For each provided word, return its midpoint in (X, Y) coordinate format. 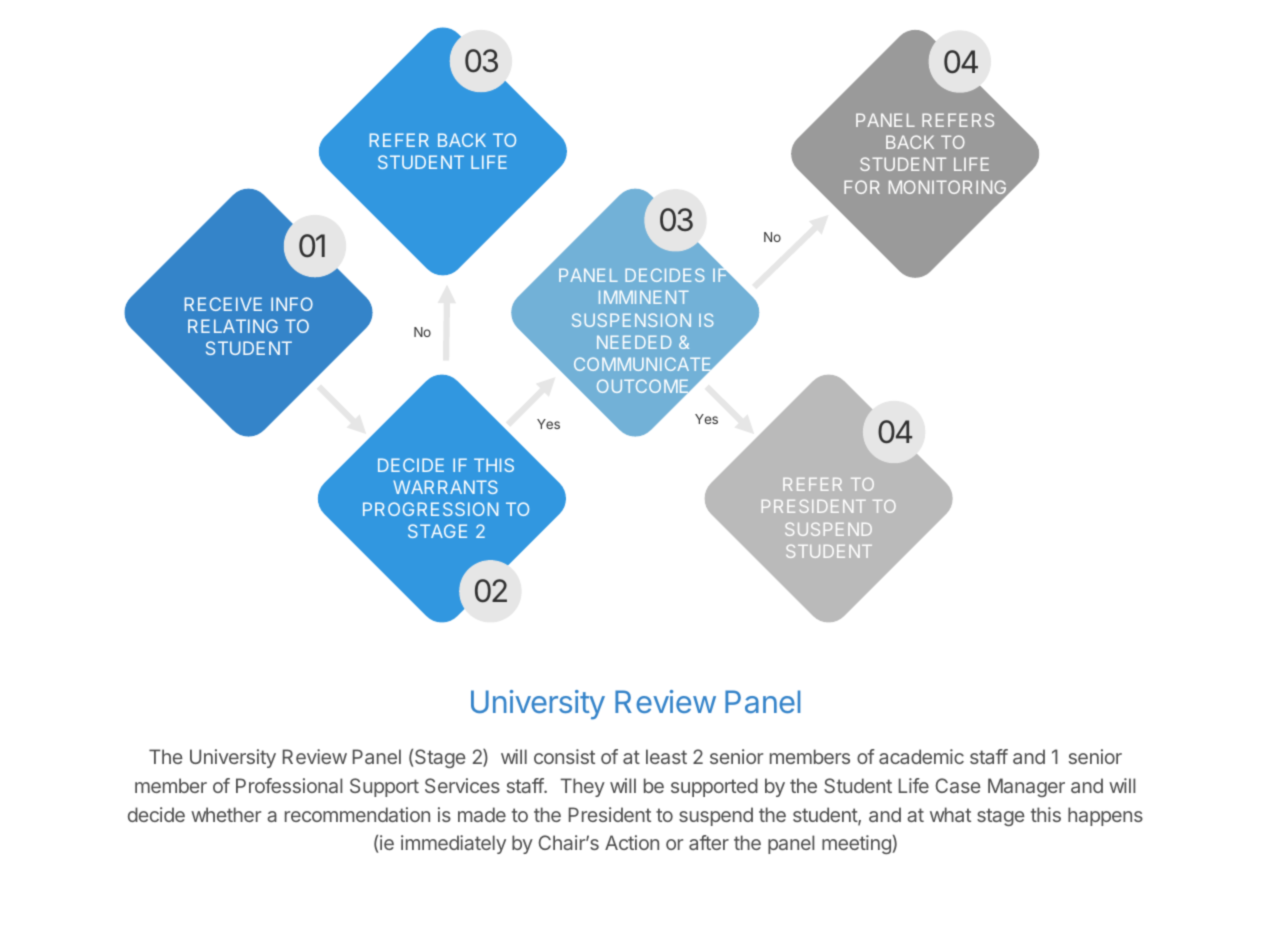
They (582, 787)
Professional (289, 785)
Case (958, 785)
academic (921, 756)
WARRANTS (445, 487)
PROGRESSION (430, 509)
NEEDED (634, 342)
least (666, 756)
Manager (1026, 787)
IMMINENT (644, 297)
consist (564, 756)
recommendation (357, 814)
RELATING (233, 326)
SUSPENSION (631, 320)
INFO (292, 304)
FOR (862, 187)
